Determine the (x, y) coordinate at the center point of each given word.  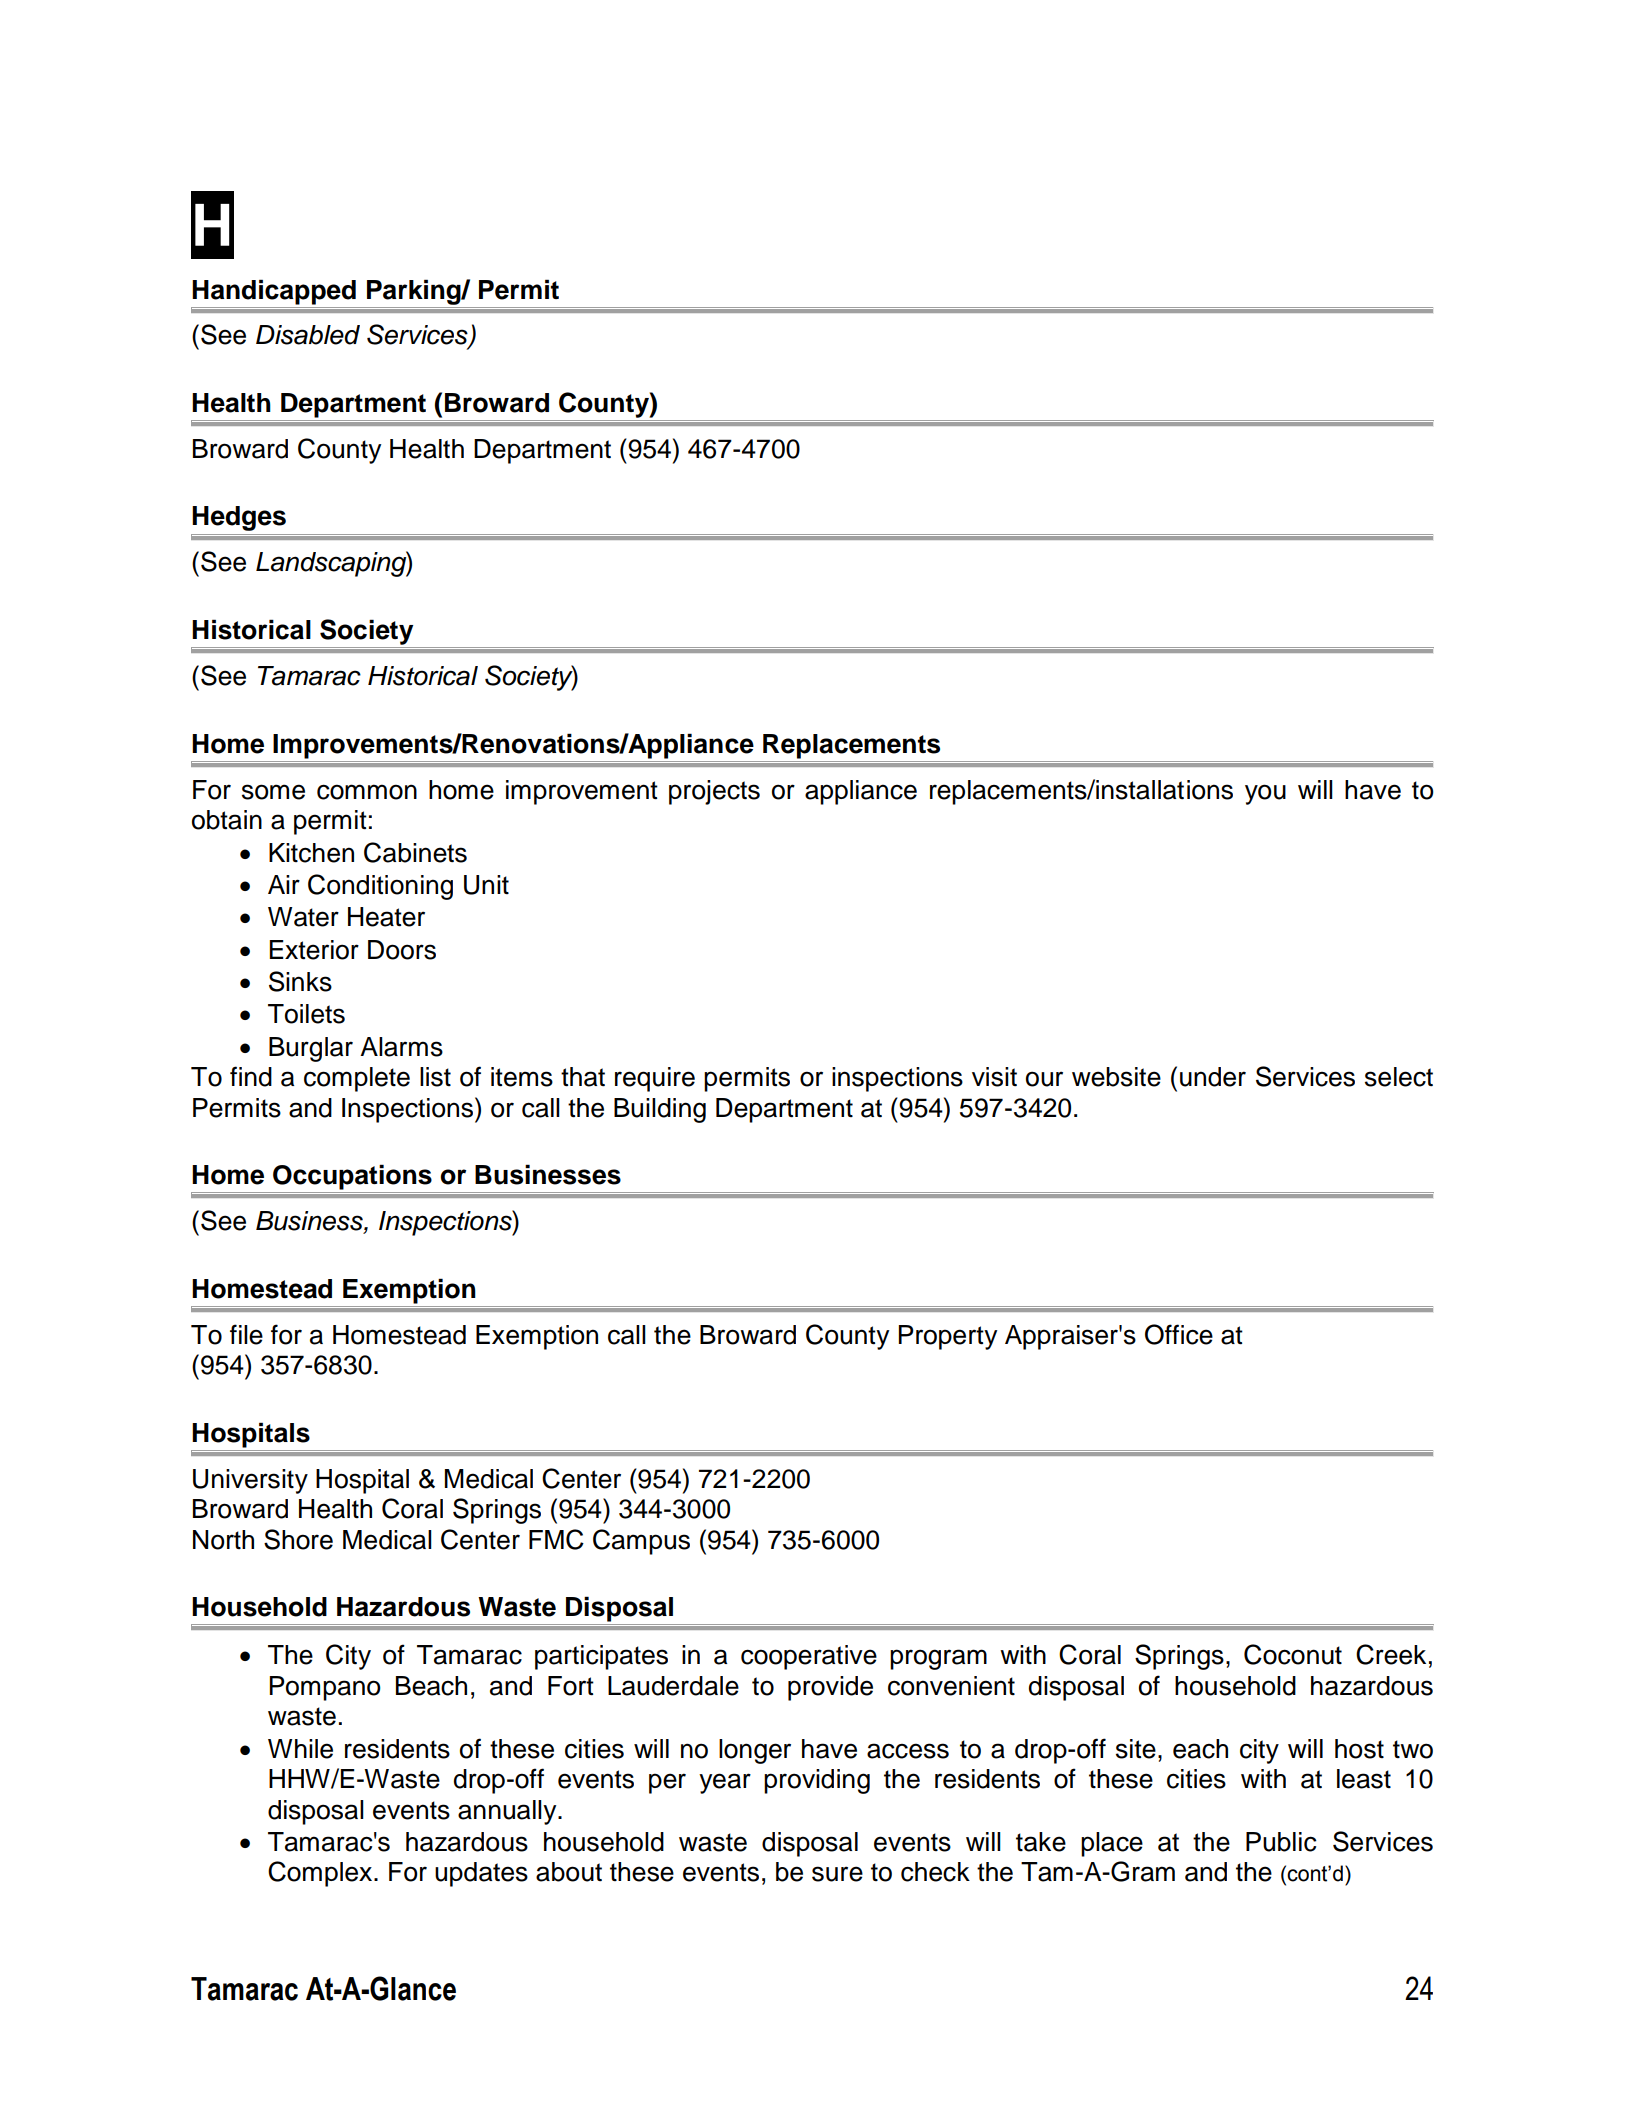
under (1213, 1077)
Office (1179, 1334)
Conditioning (380, 887)
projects (714, 792)
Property (948, 1337)
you (1265, 794)
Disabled (308, 335)
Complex (321, 1874)
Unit (486, 885)
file (246, 1334)
